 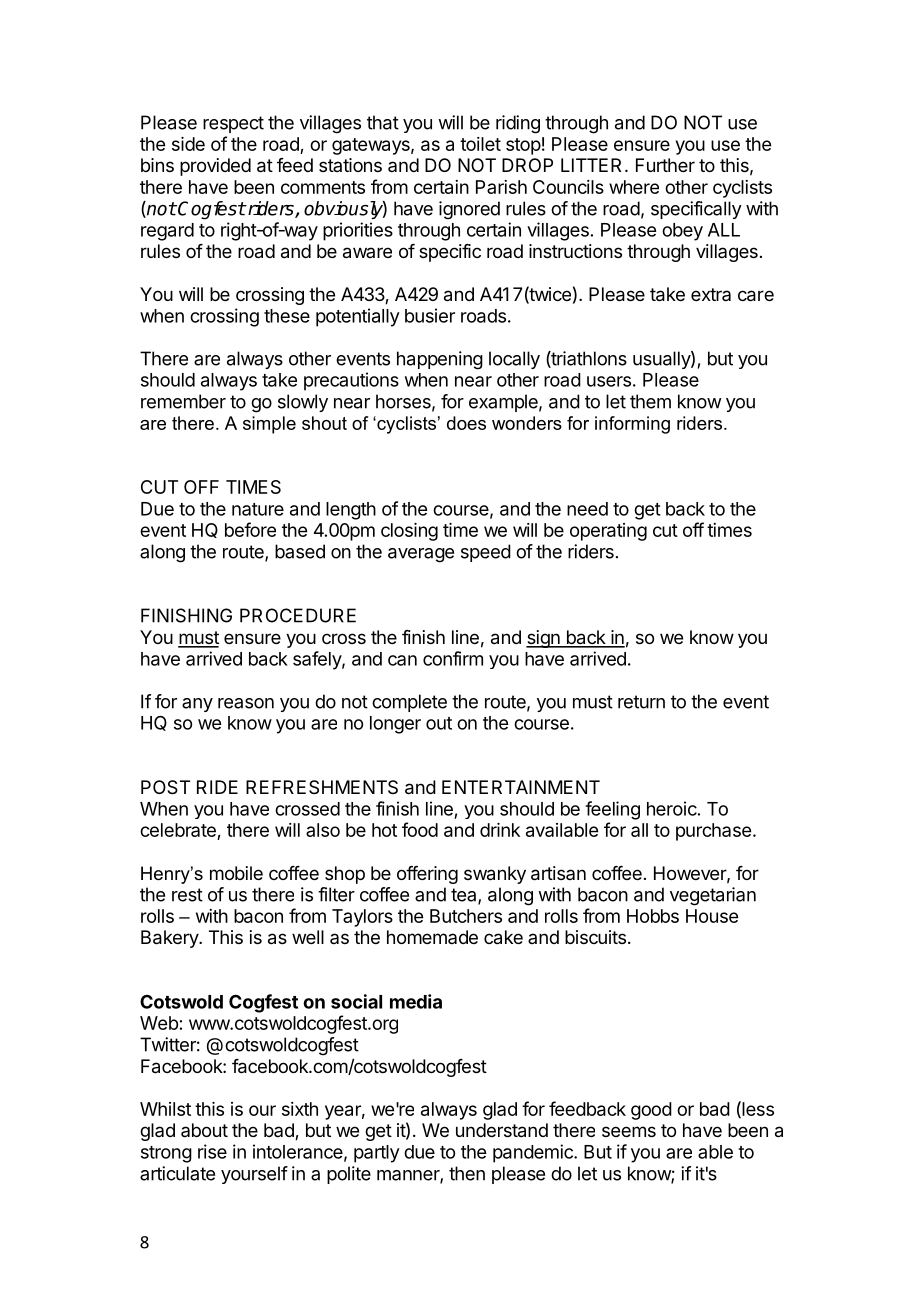 What do you see at coordinates (212, 1151) in the image?
I see `rise` at bounding box center [212, 1151].
